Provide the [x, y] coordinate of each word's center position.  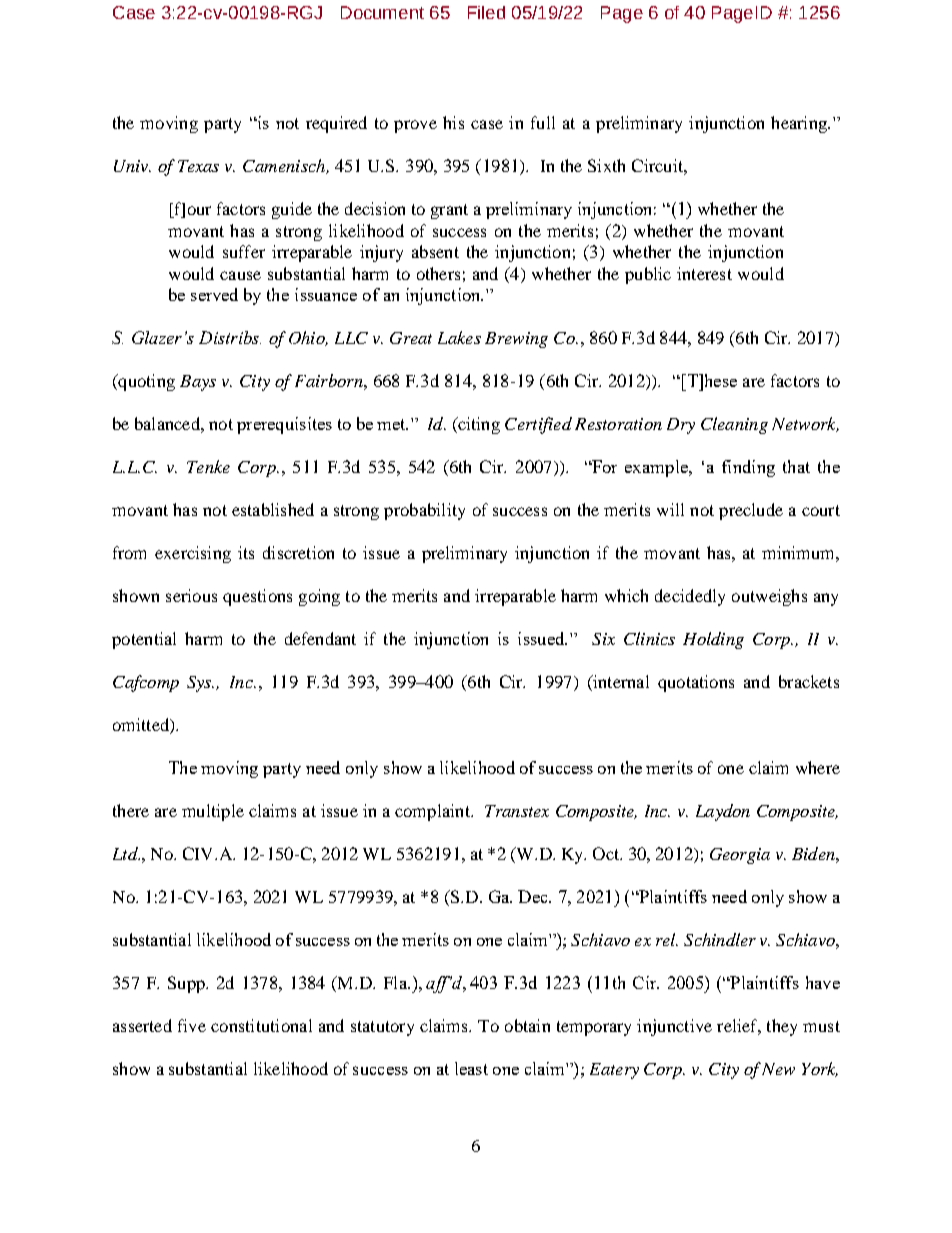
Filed [486, 12]
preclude [751, 511]
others [438, 273]
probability [424, 511]
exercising [193, 554]
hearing [800, 124]
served [214, 294]
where [818, 767]
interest [704, 273]
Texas [198, 166]
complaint [433, 812]
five [192, 1025]
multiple [213, 812]
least [471, 1068]
